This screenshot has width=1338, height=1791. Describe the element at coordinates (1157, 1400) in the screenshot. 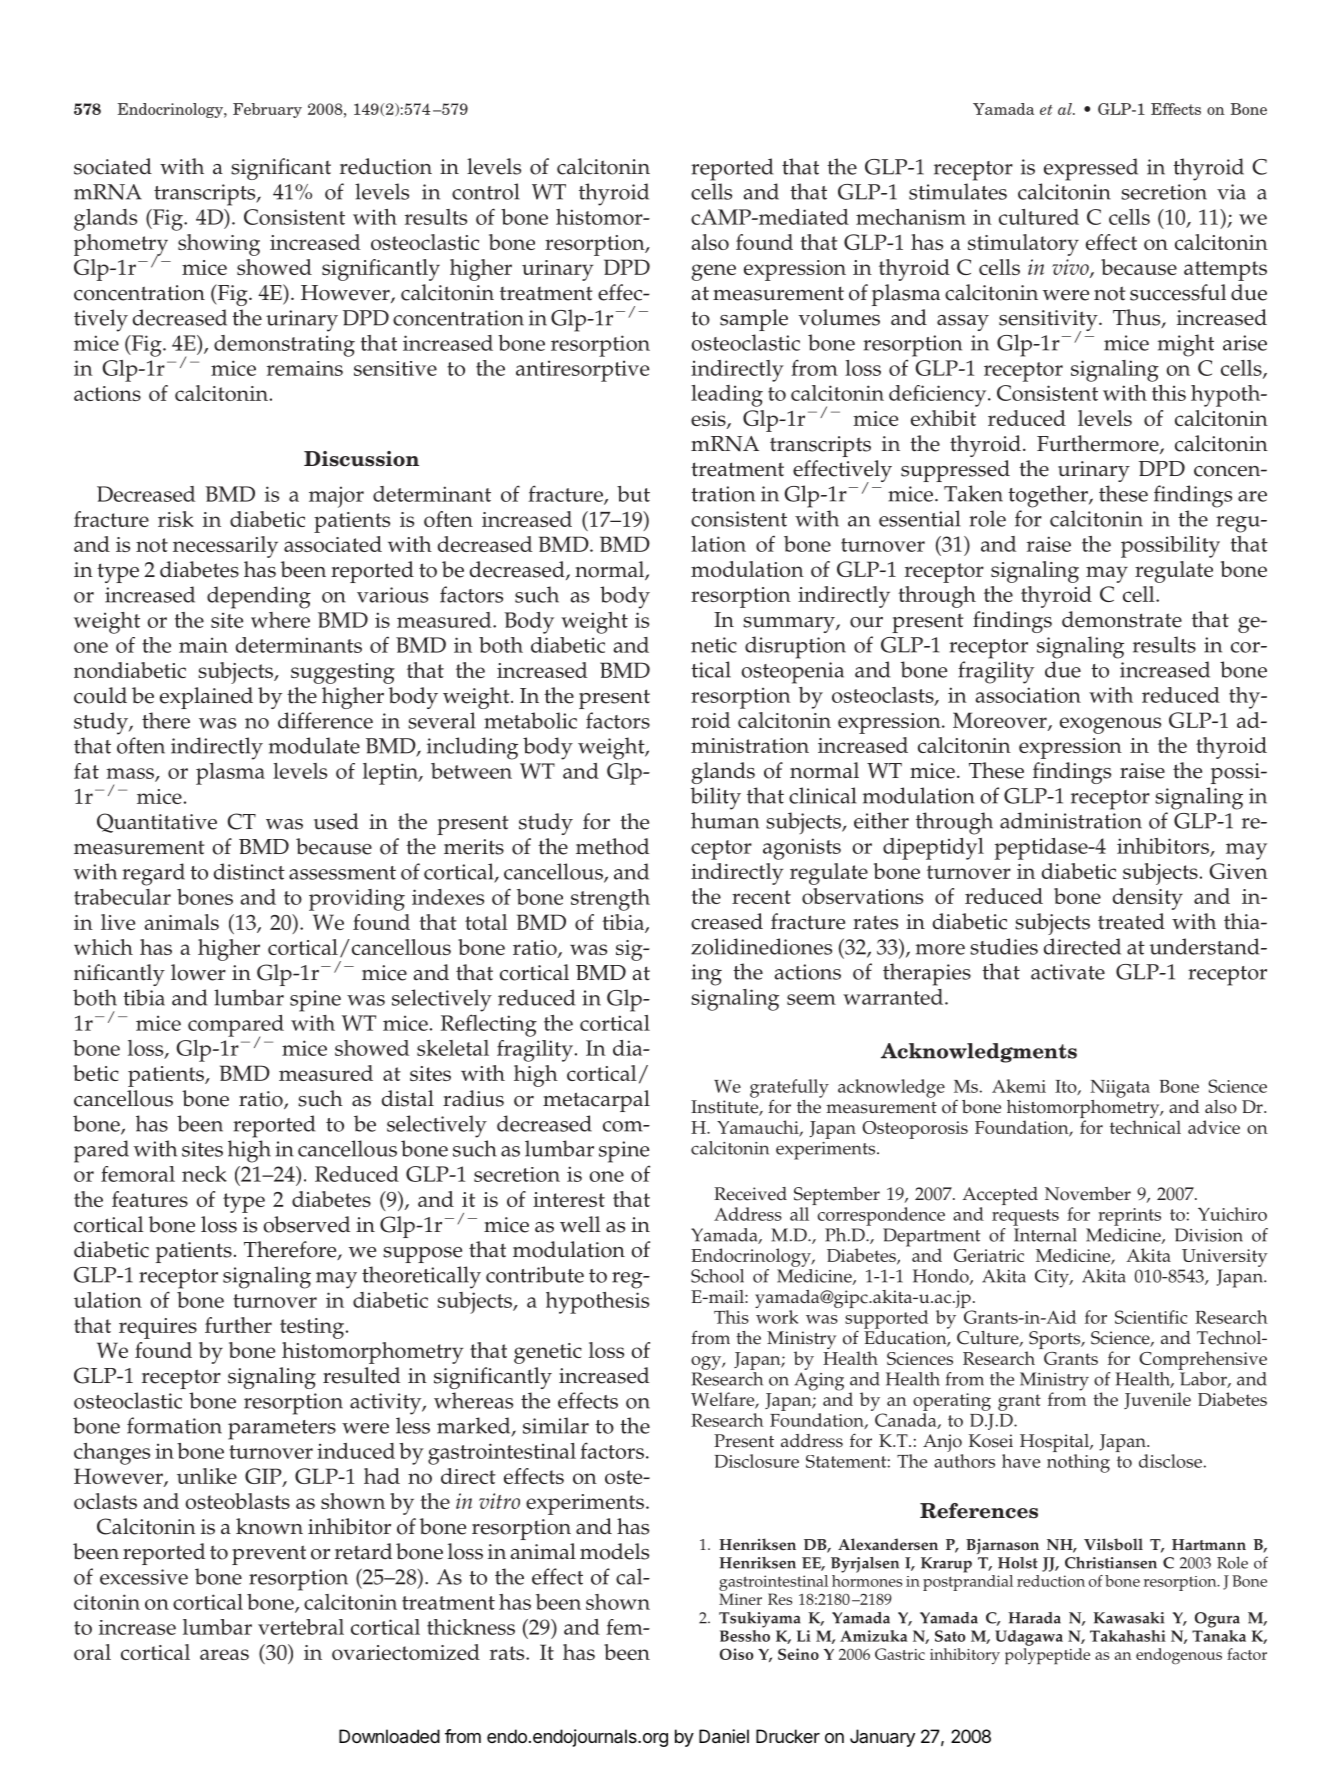

I see `Juvenile` at that location.
